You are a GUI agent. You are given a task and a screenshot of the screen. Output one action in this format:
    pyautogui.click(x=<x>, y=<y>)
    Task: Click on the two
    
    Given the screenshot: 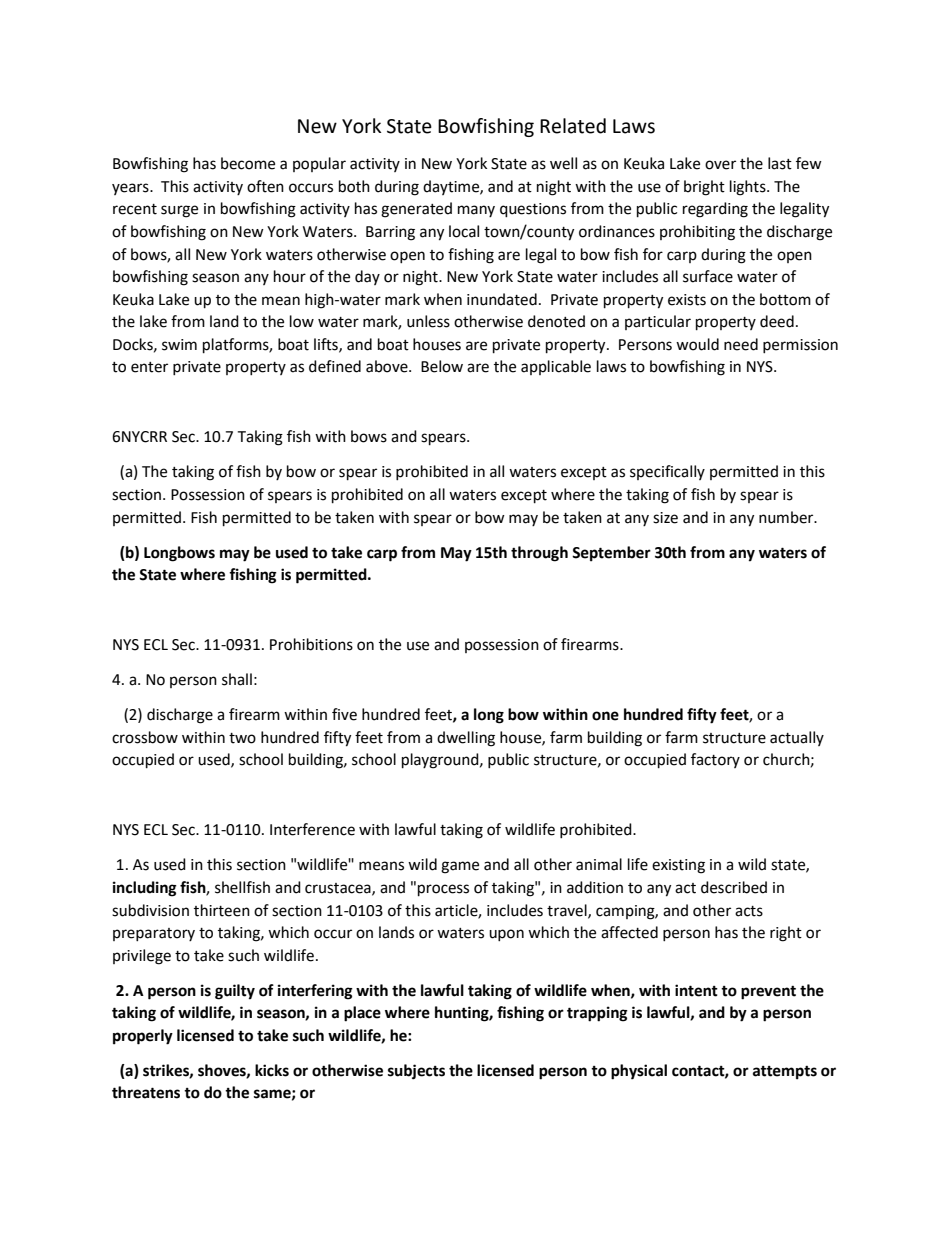 What is the action you would take?
    pyautogui.click(x=242, y=738)
